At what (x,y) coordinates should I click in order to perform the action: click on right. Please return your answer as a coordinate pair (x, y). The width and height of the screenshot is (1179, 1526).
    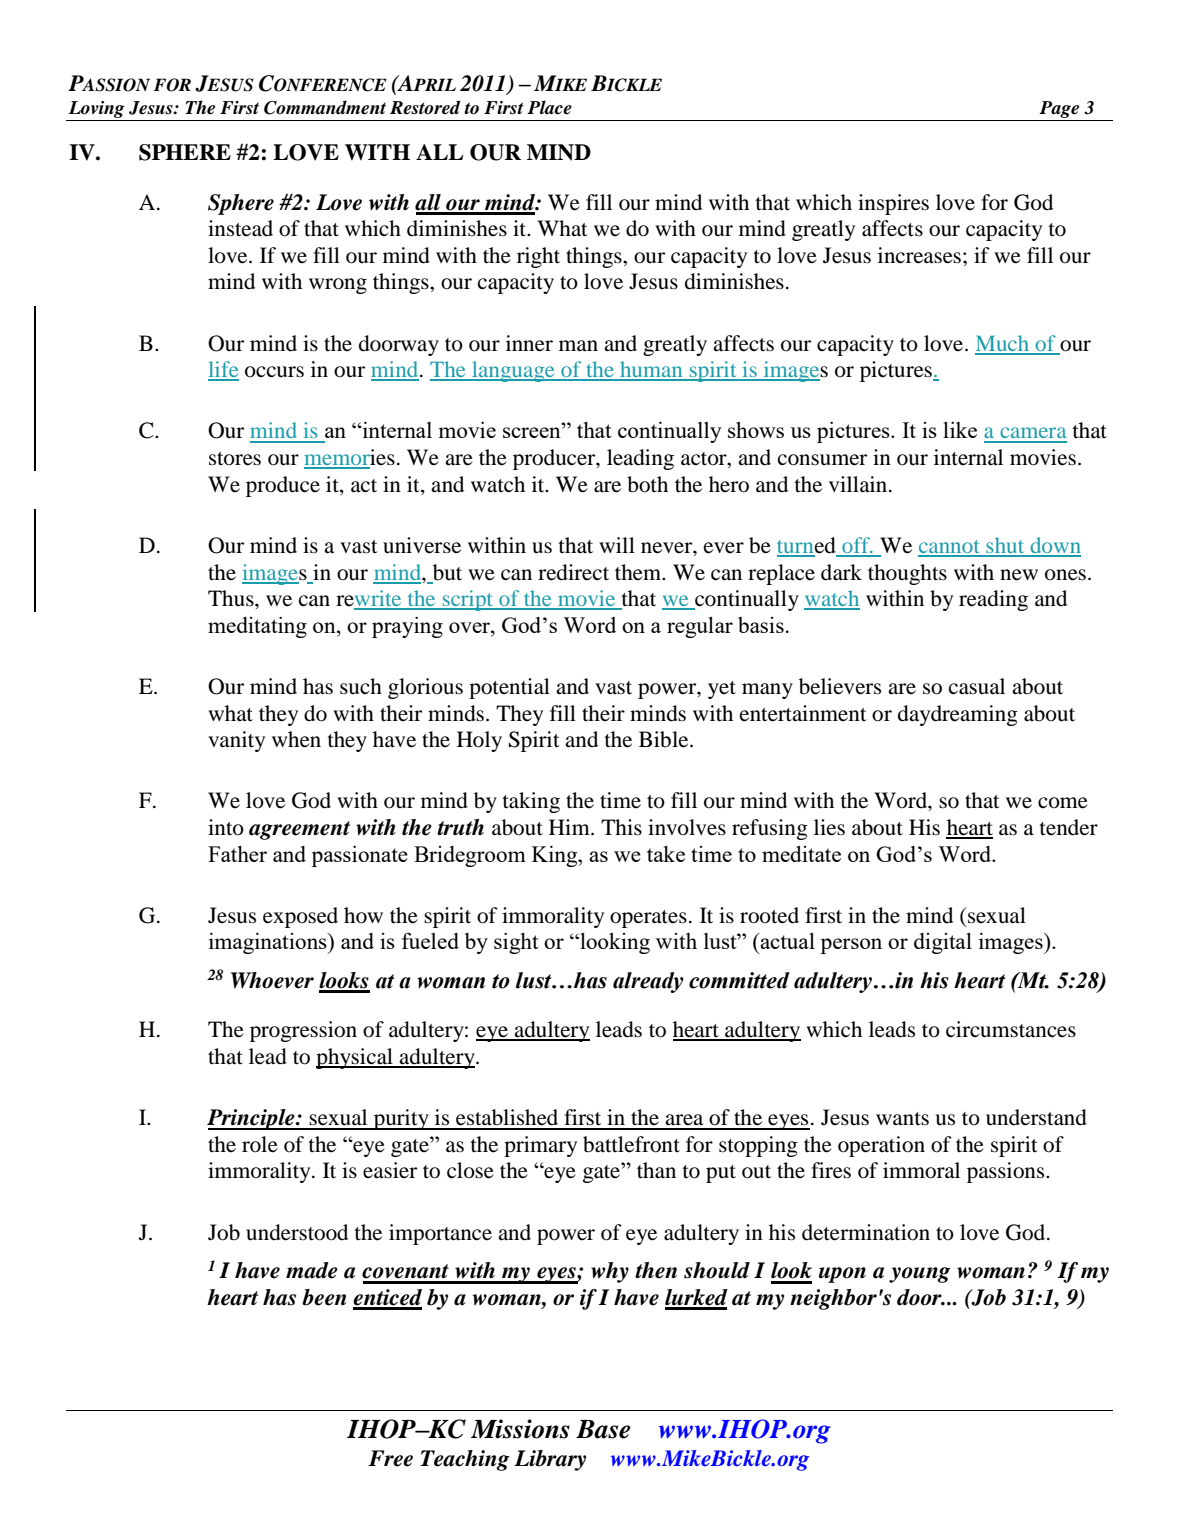
    Looking at the image, I should click on (538, 257).
